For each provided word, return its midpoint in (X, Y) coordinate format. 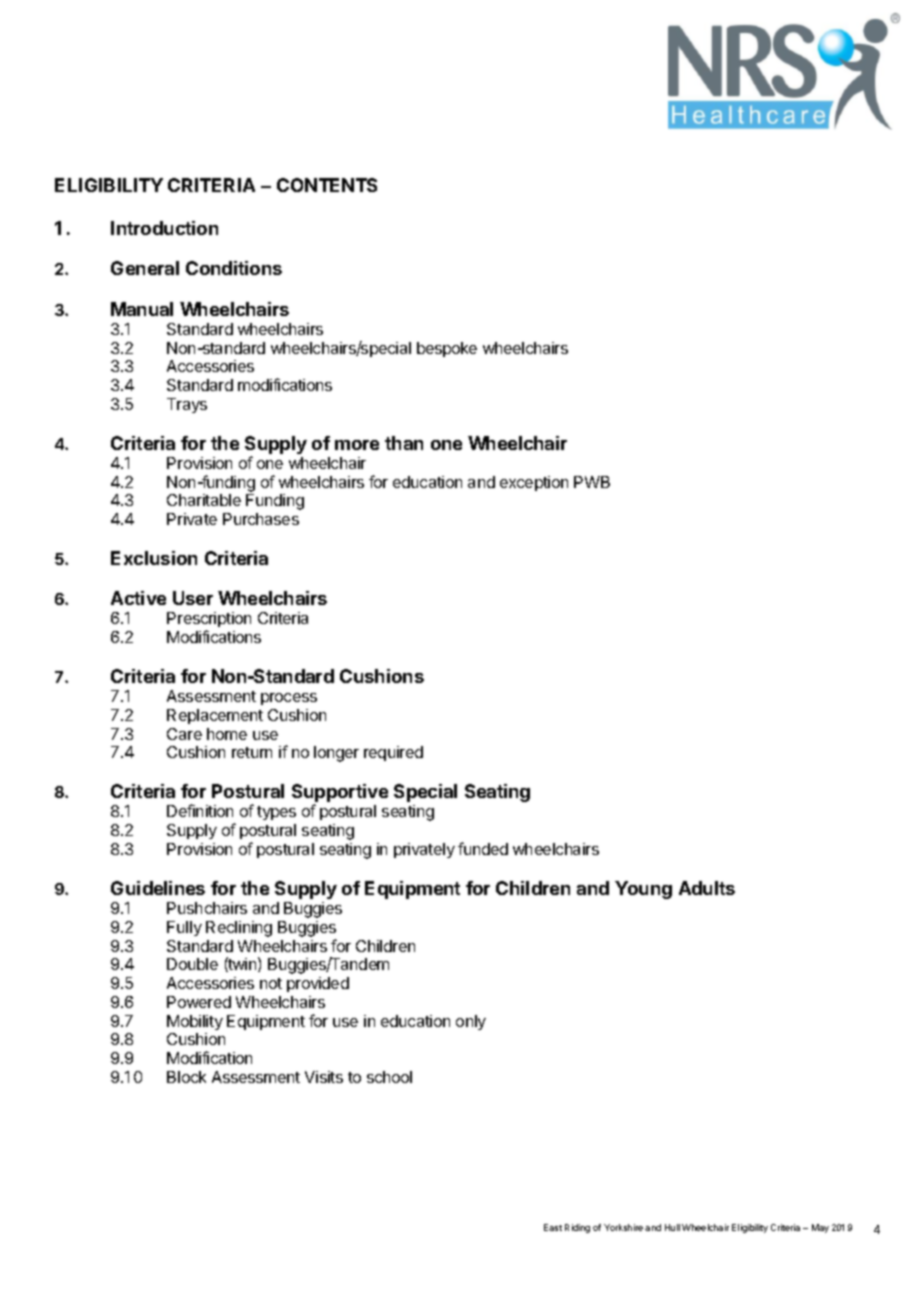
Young (643, 890)
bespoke (447, 349)
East (553, 1227)
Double (192, 964)
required (393, 753)
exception (534, 483)
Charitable (204, 500)
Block (186, 1077)
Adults (707, 888)
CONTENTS (327, 185)
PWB (592, 482)
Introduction (164, 228)
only (471, 1022)
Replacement (215, 716)
